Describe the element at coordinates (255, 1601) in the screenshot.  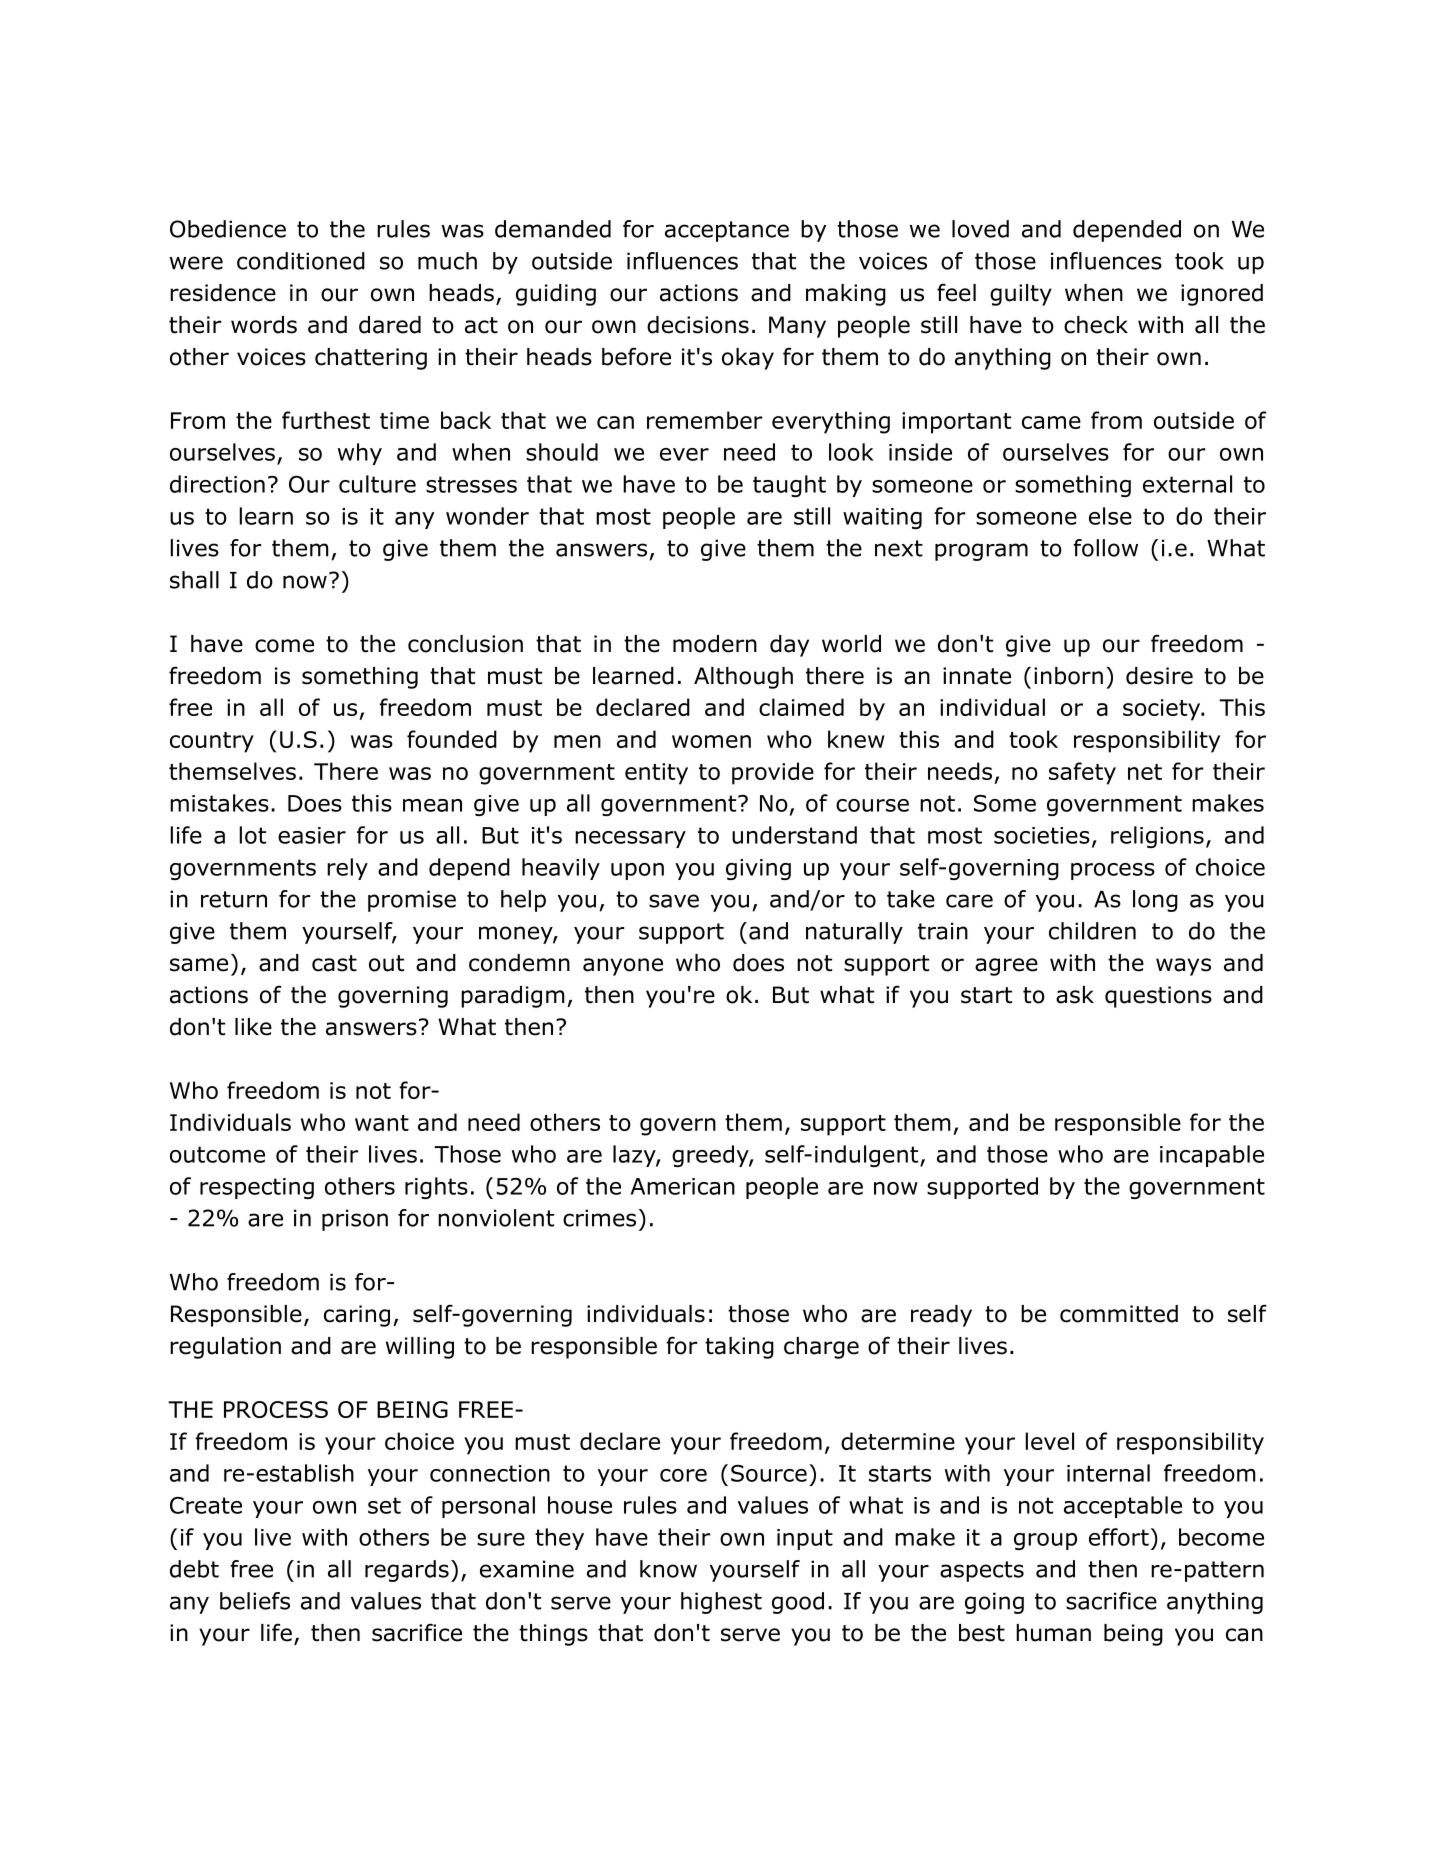
I see `beliefs` at that location.
